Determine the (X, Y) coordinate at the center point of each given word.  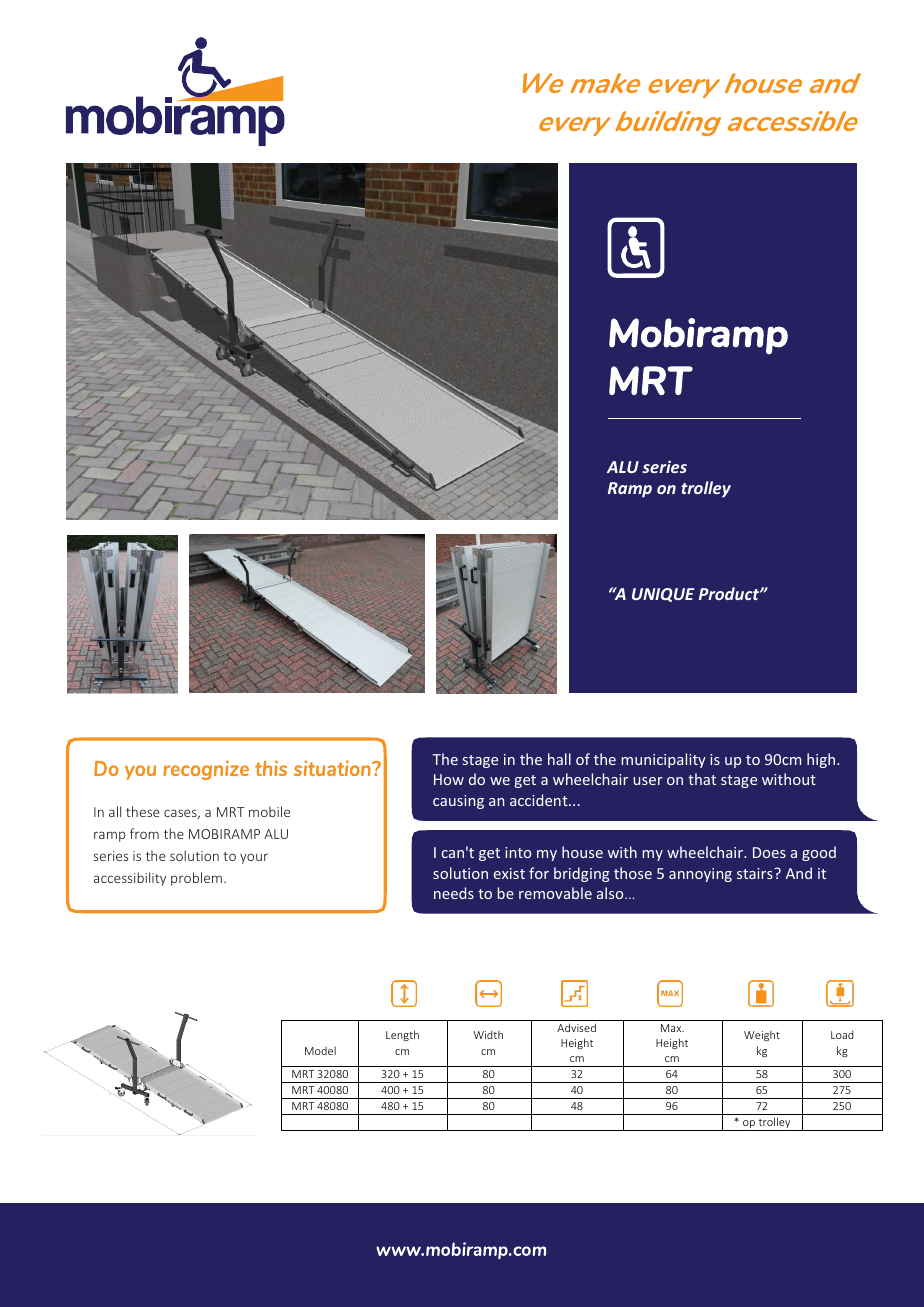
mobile (269, 811)
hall (559, 759)
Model (320, 1050)
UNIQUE (663, 595)
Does (769, 852)
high (822, 760)
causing (458, 802)
